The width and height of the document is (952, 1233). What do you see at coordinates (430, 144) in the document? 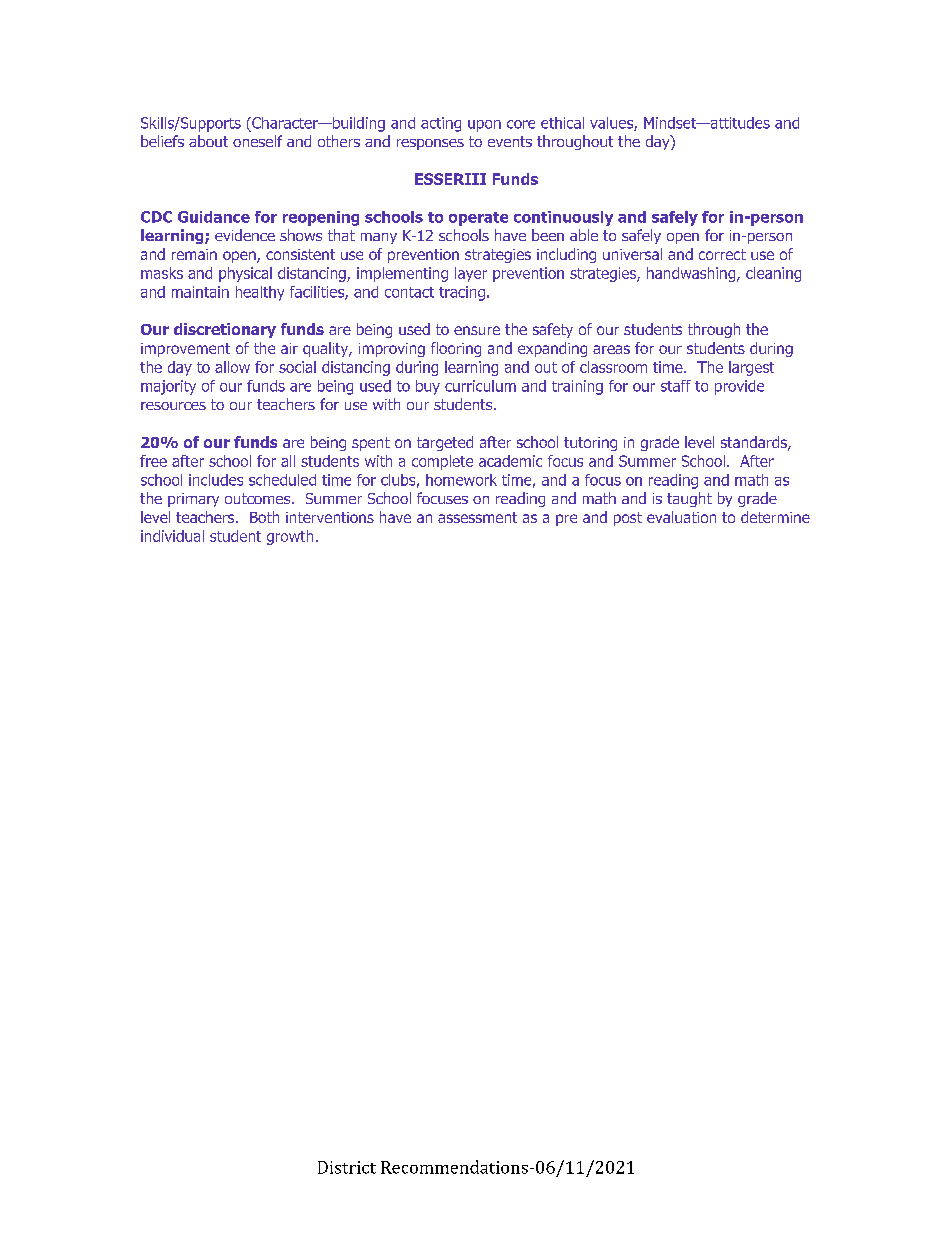
I see `responses` at bounding box center [430, 144].
